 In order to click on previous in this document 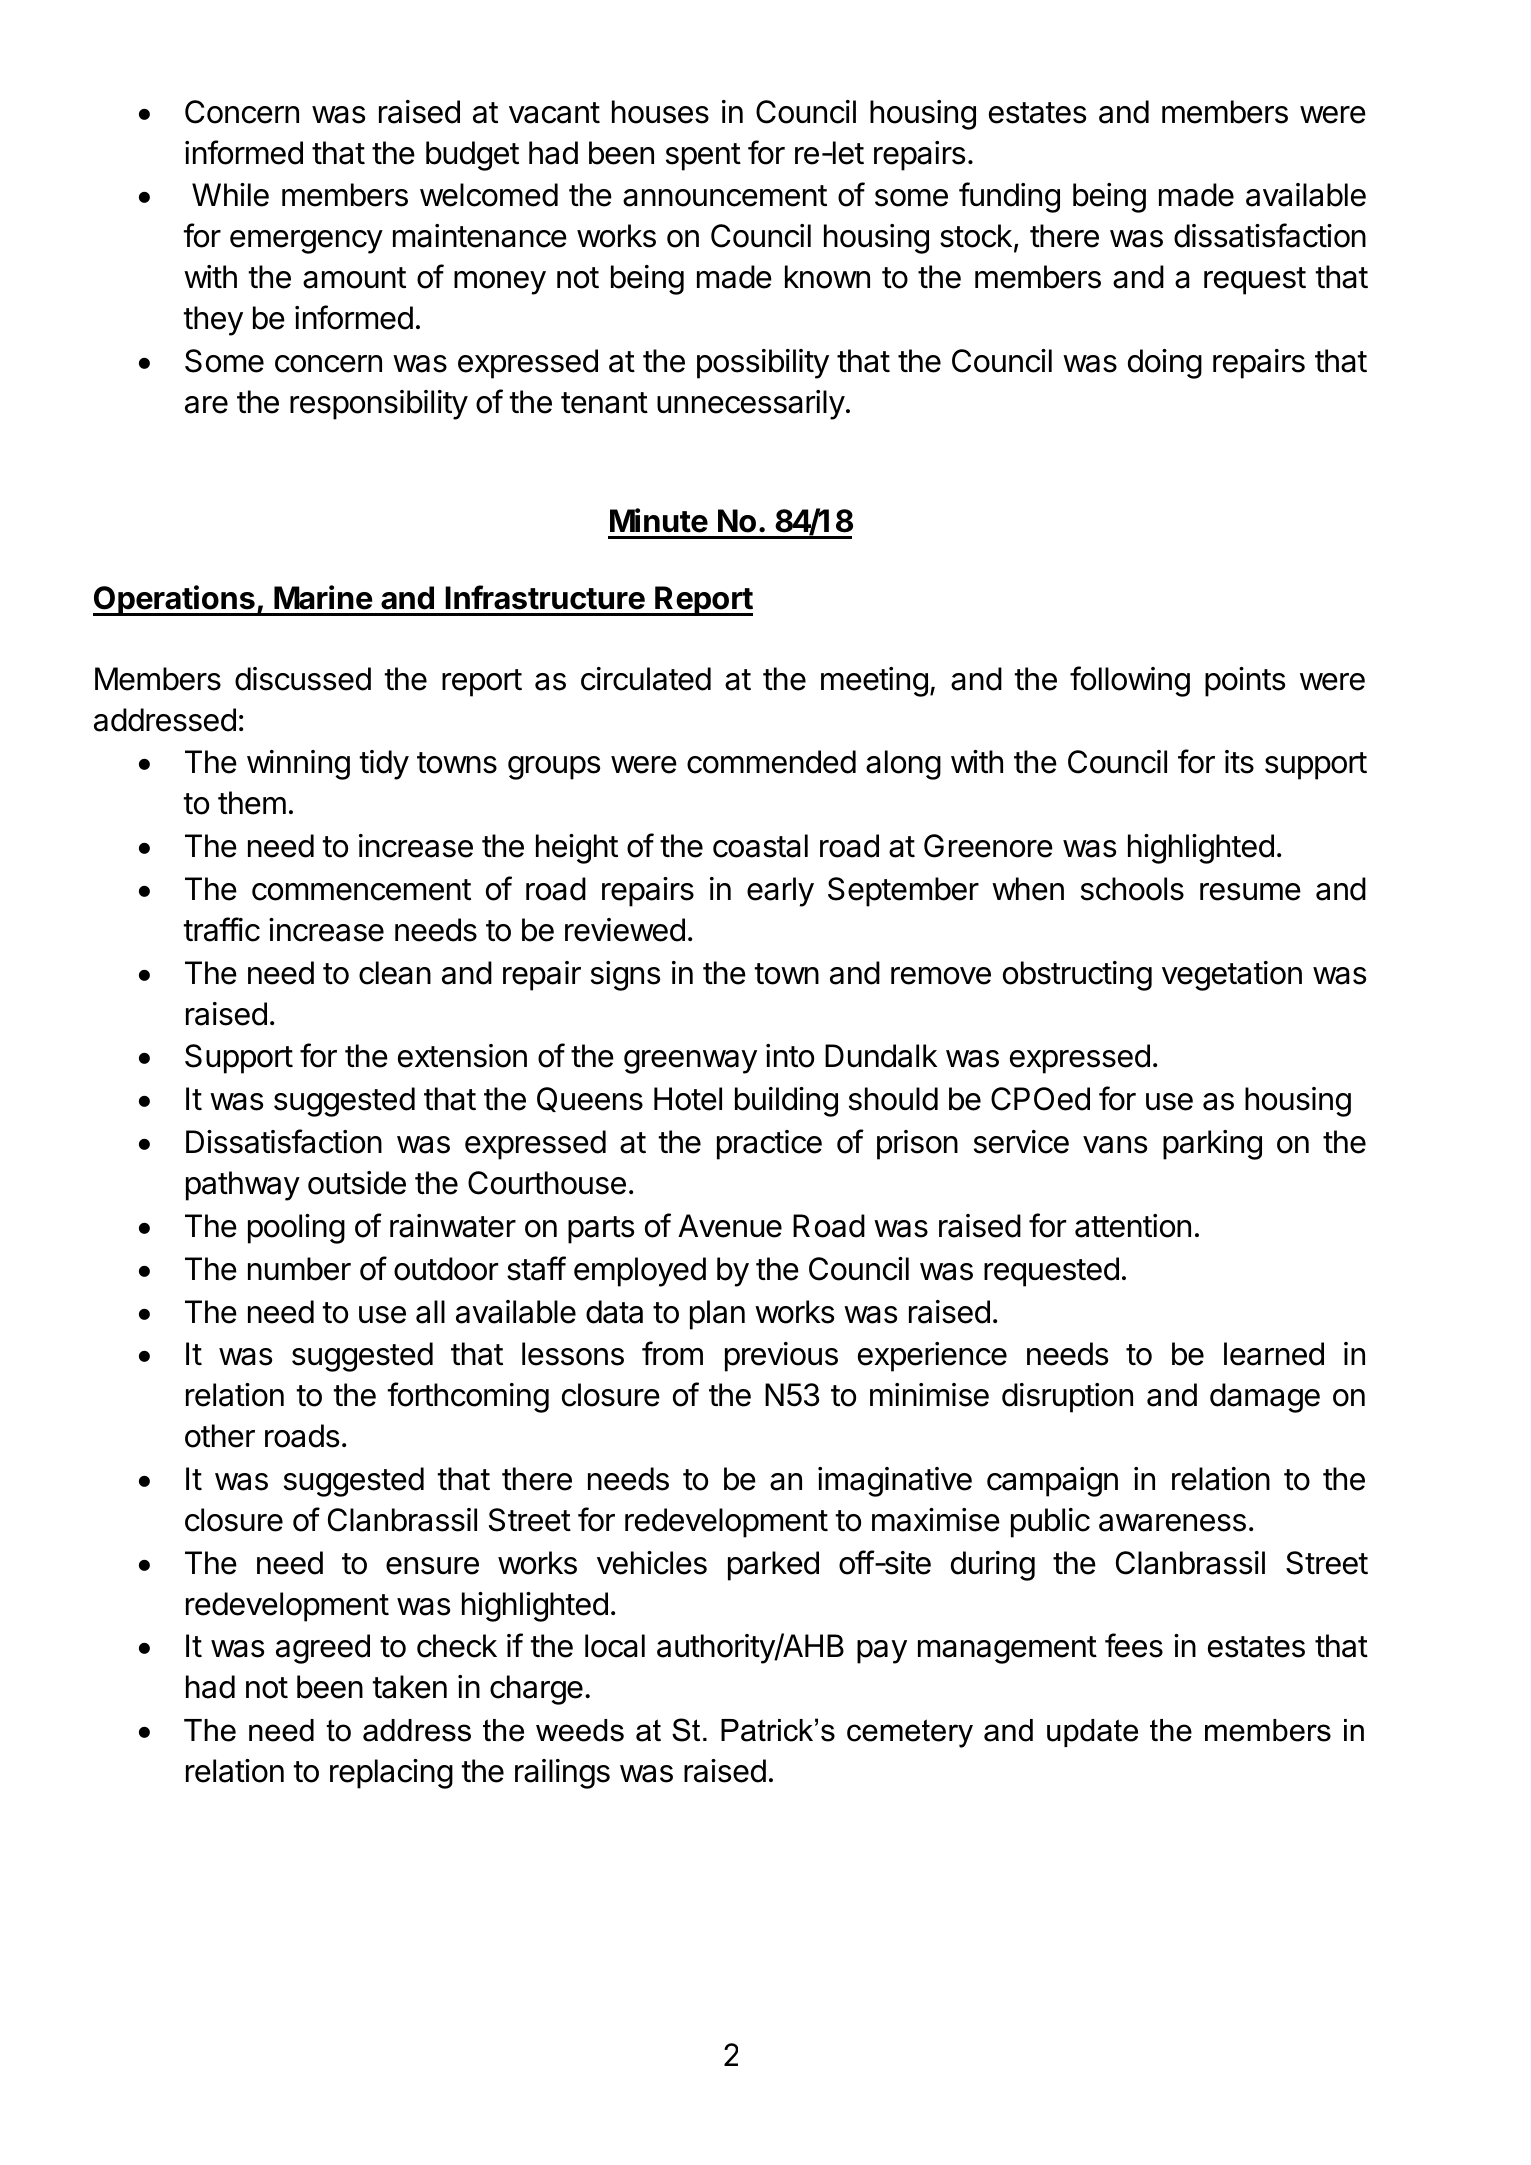, I will do `click(781, 1357)`.
